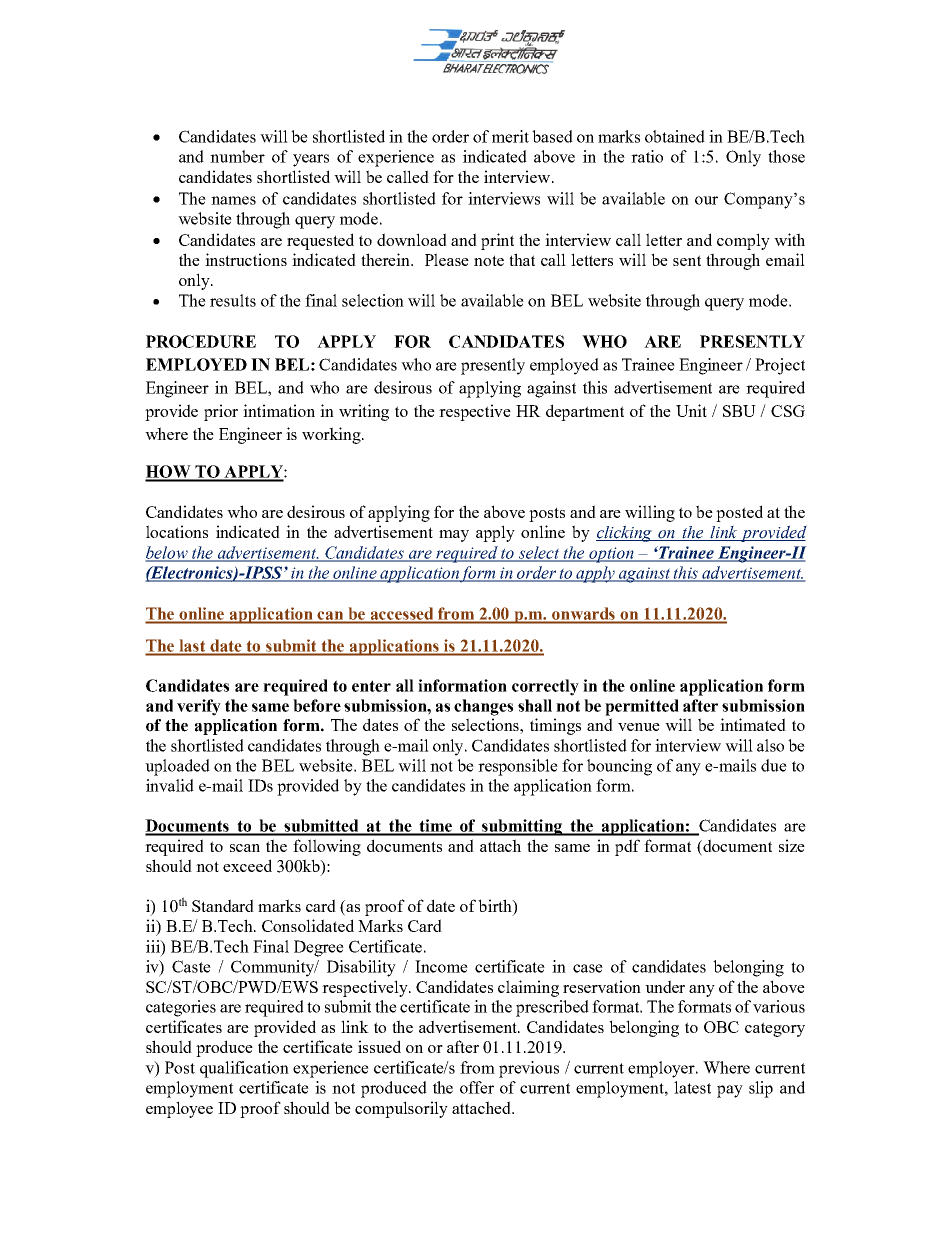 The height and width of the screenshot is (1233, 952). I want to click on prior, so click(221, 412).
